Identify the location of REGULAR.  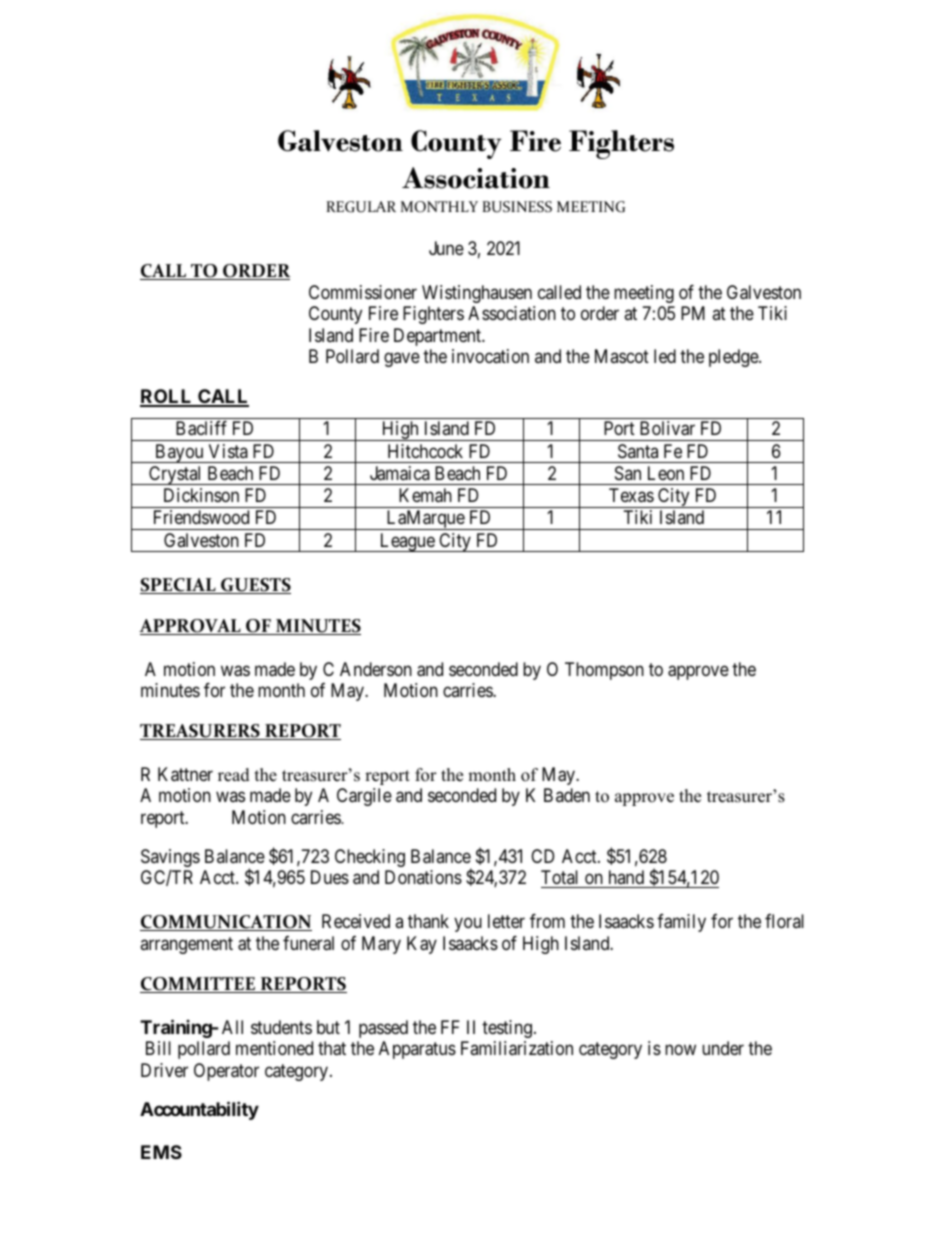
(361, 207).
